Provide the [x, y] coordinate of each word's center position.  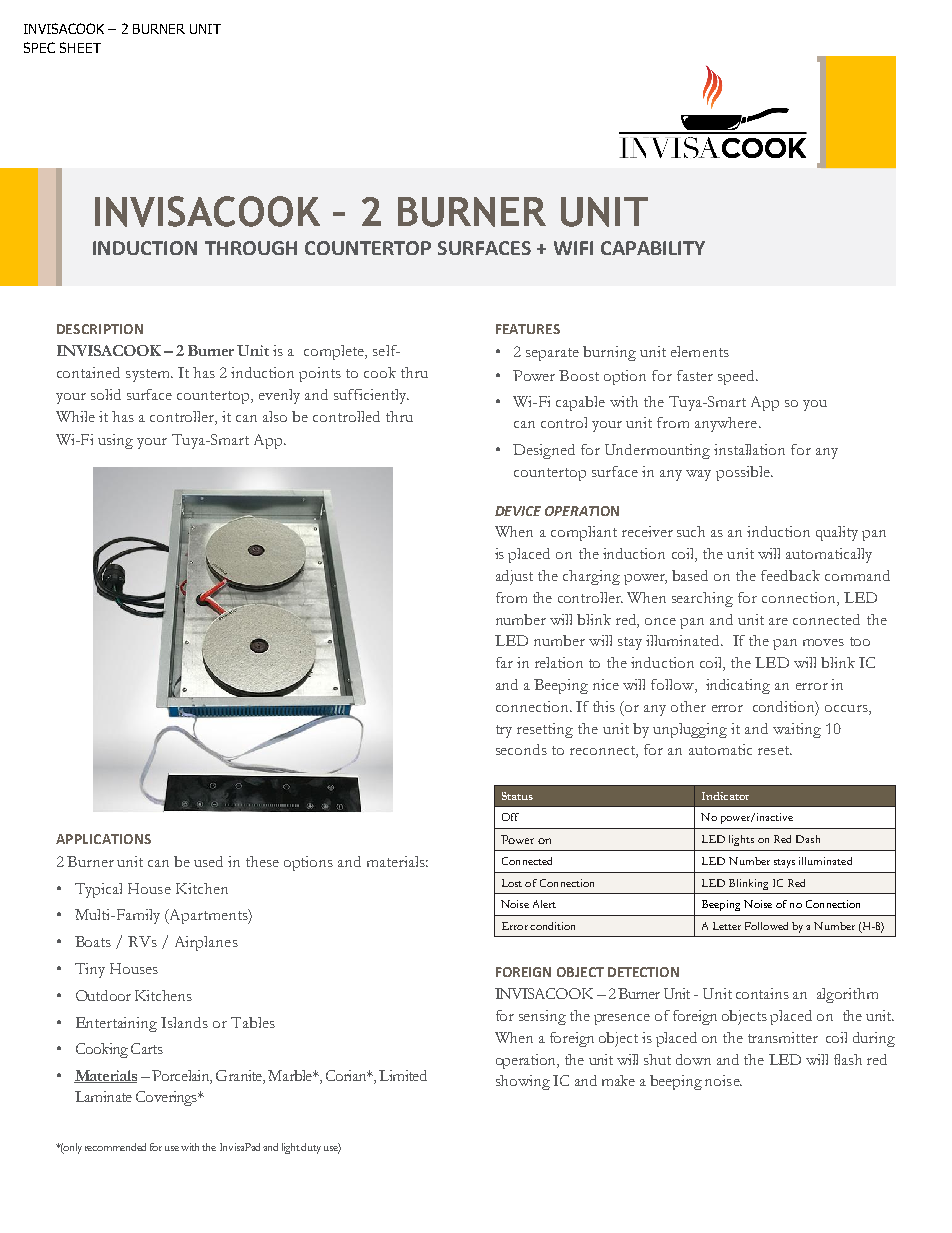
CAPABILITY [653, 248]
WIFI [573, 248]
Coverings [167, 1098]
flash [848, 1059]
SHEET [80, 47]
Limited [403, 1075]
